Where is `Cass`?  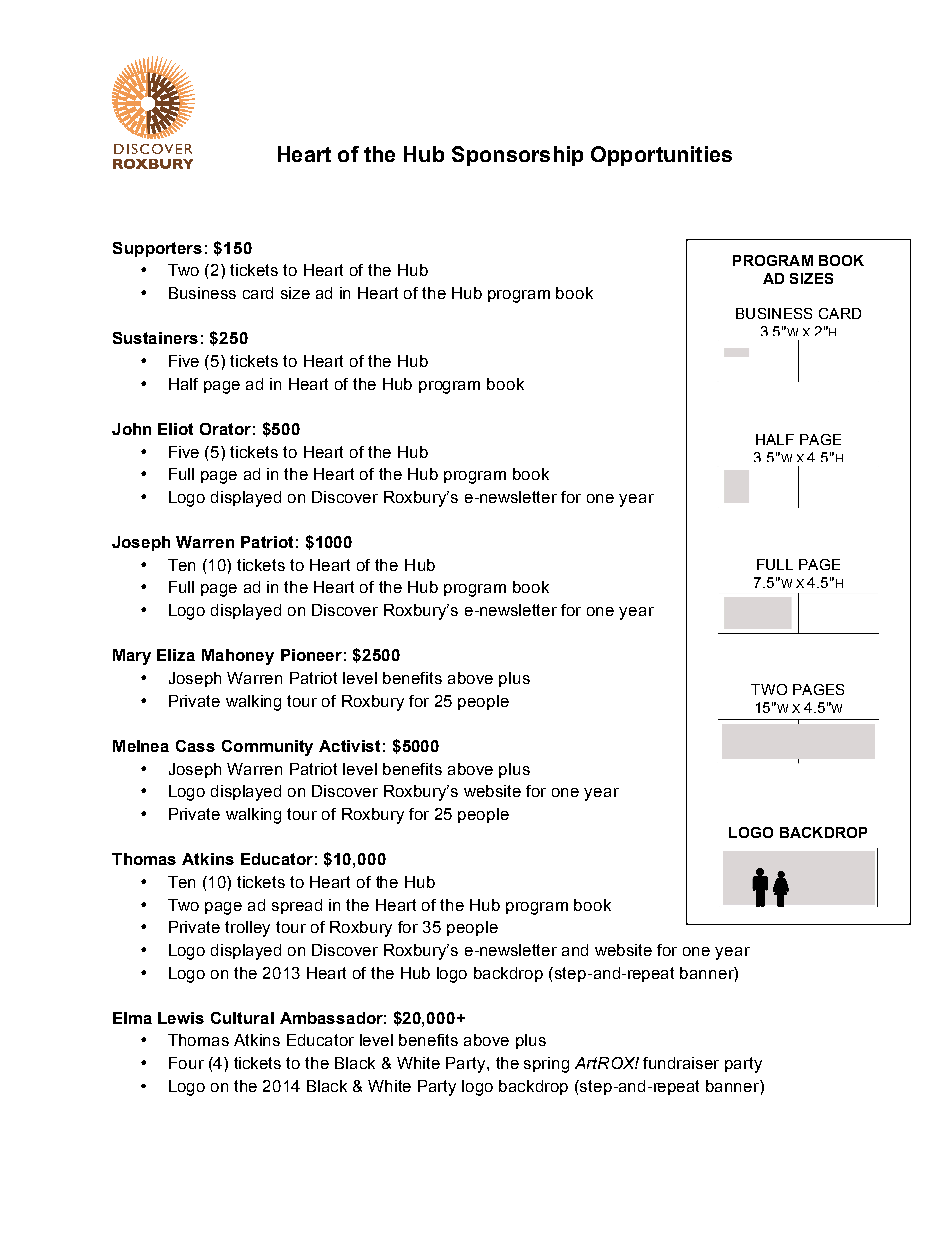 Cass is located at coordinates (195, 746).
